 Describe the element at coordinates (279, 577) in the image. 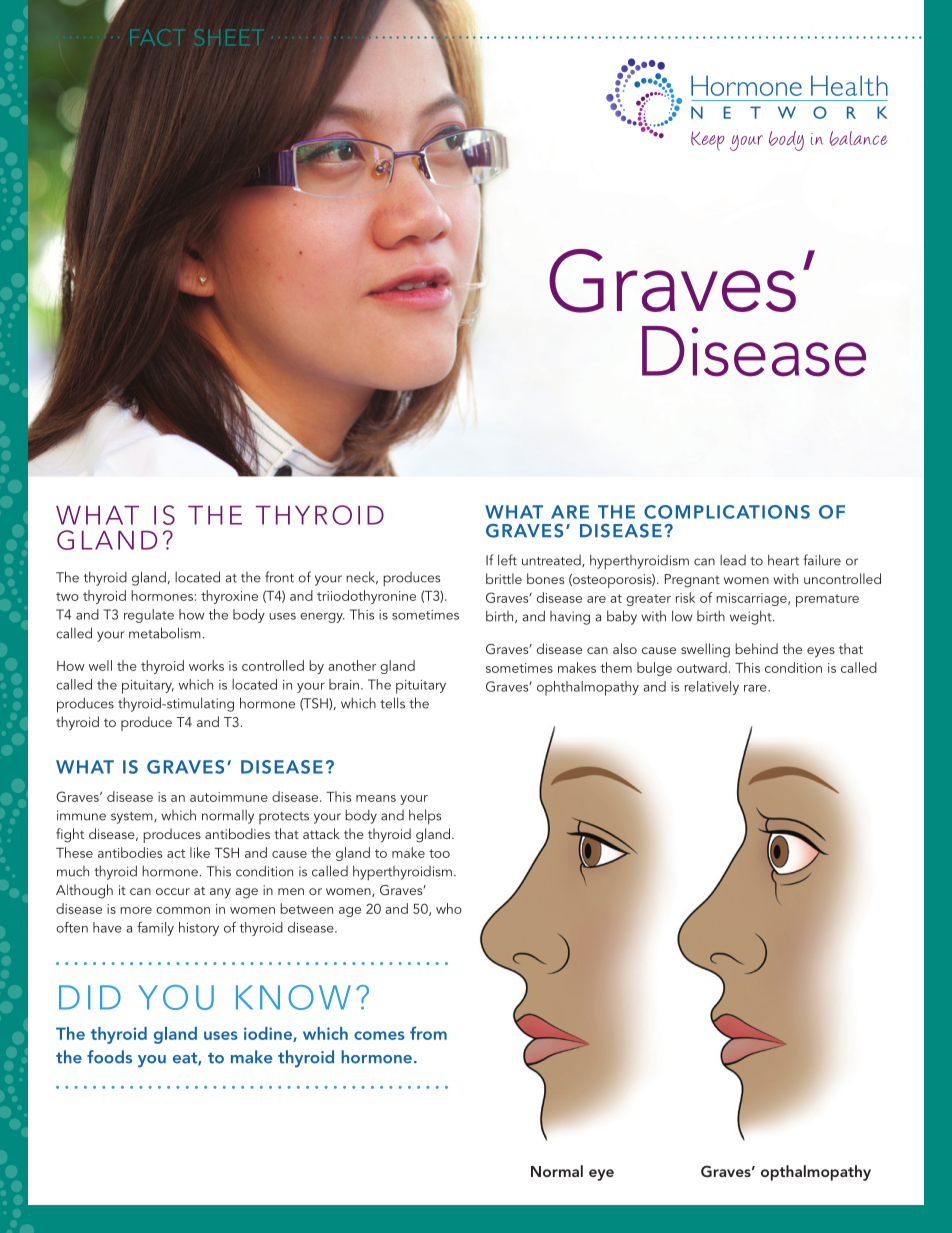

I see `front` at that location.
